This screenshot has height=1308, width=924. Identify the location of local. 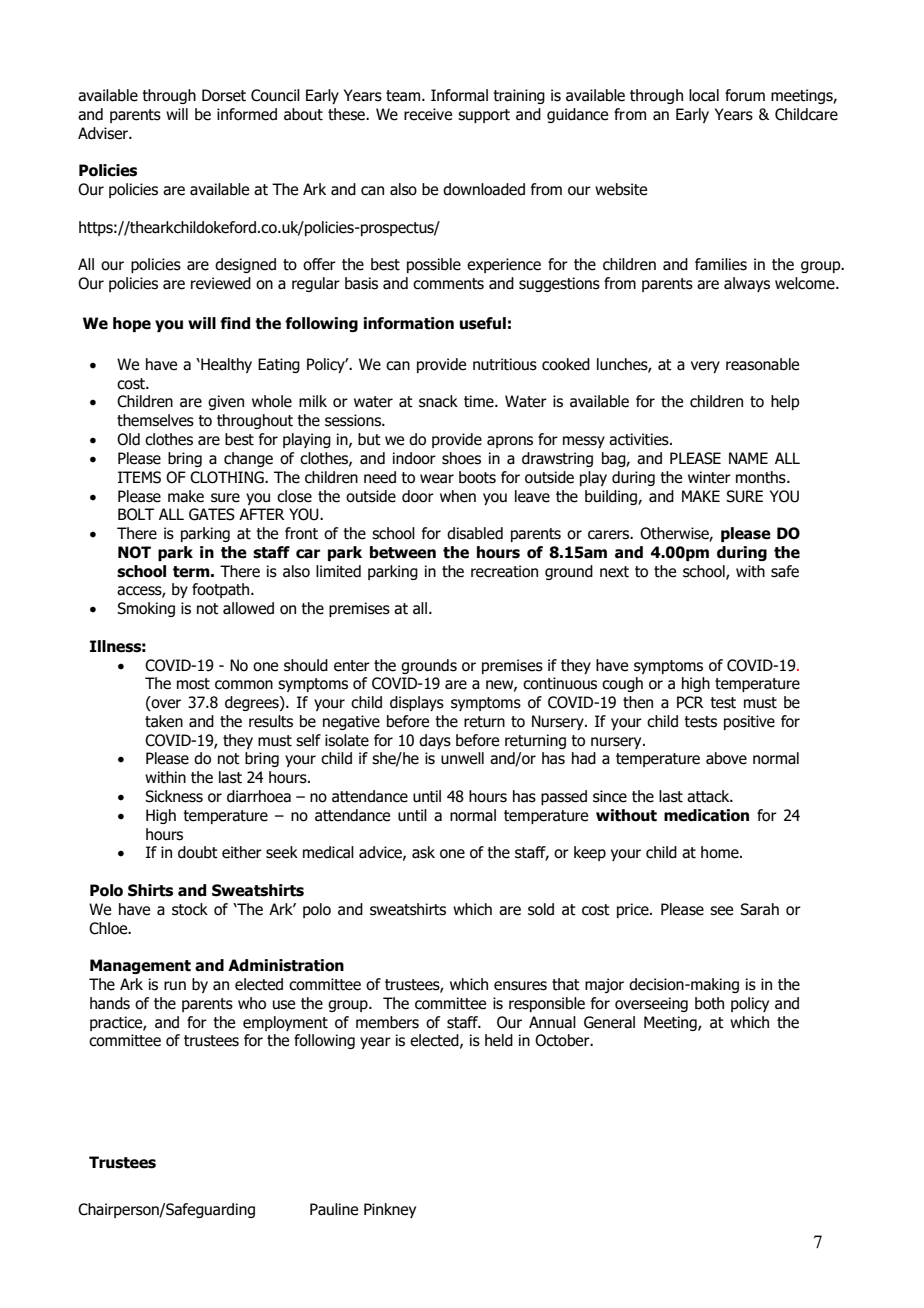
(704, 95).
